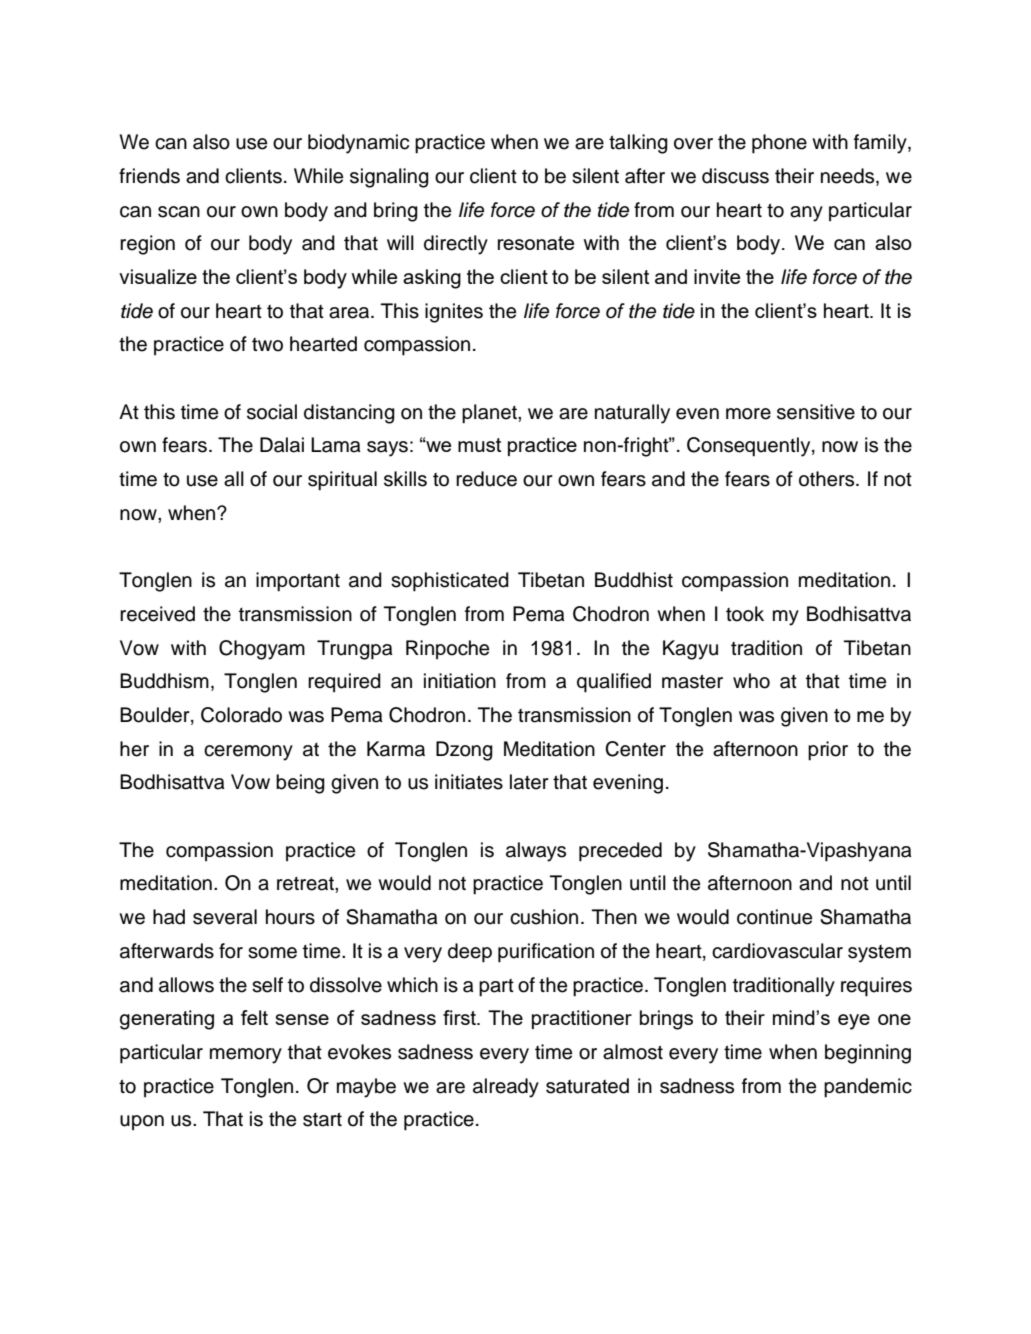 This screenshot has height=1334, width=1031. Describe the element at coordinates (529, 782) in the screenshot. I see `later` at that location.
